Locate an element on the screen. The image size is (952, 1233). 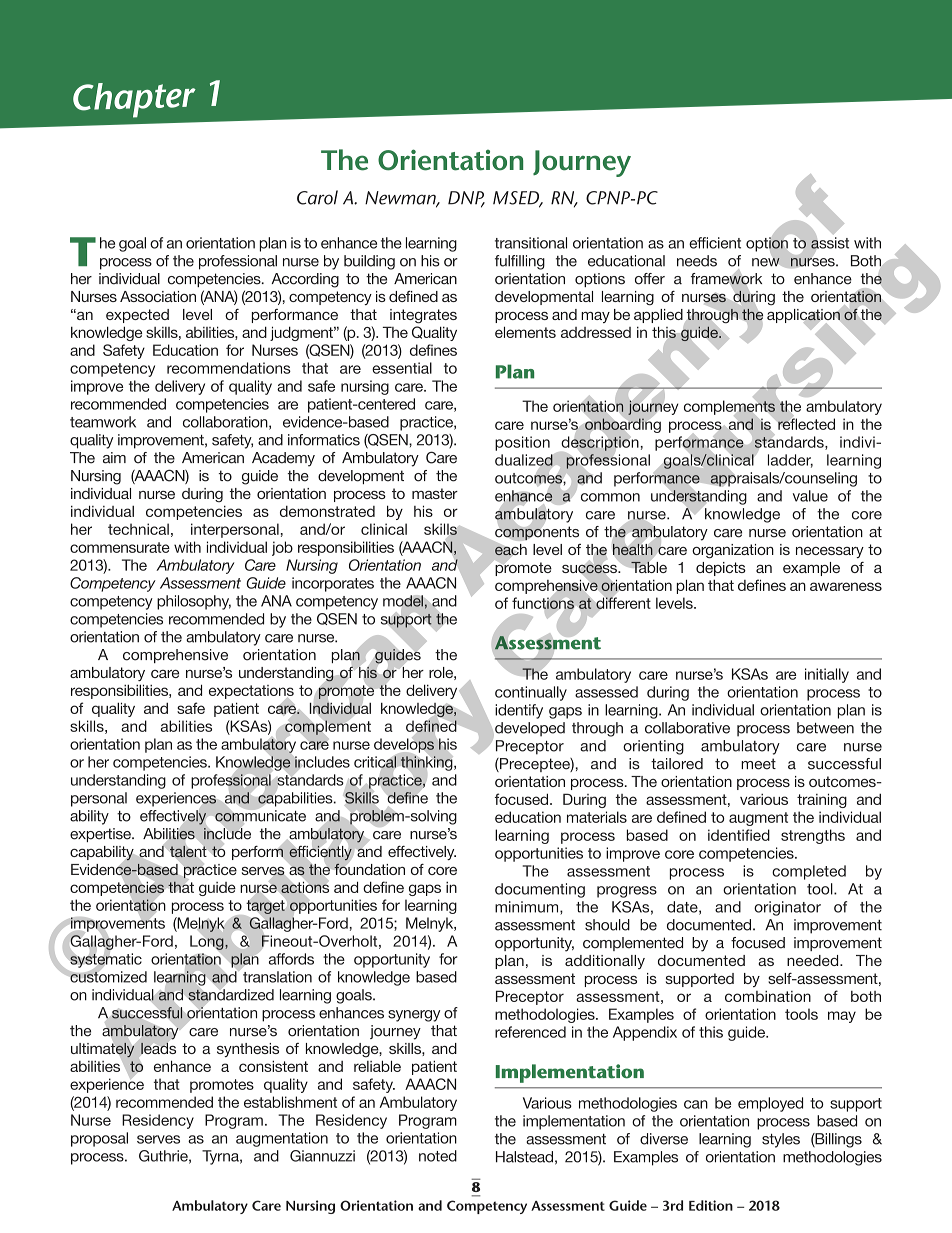
translation is located at coordinates (277, 977).
